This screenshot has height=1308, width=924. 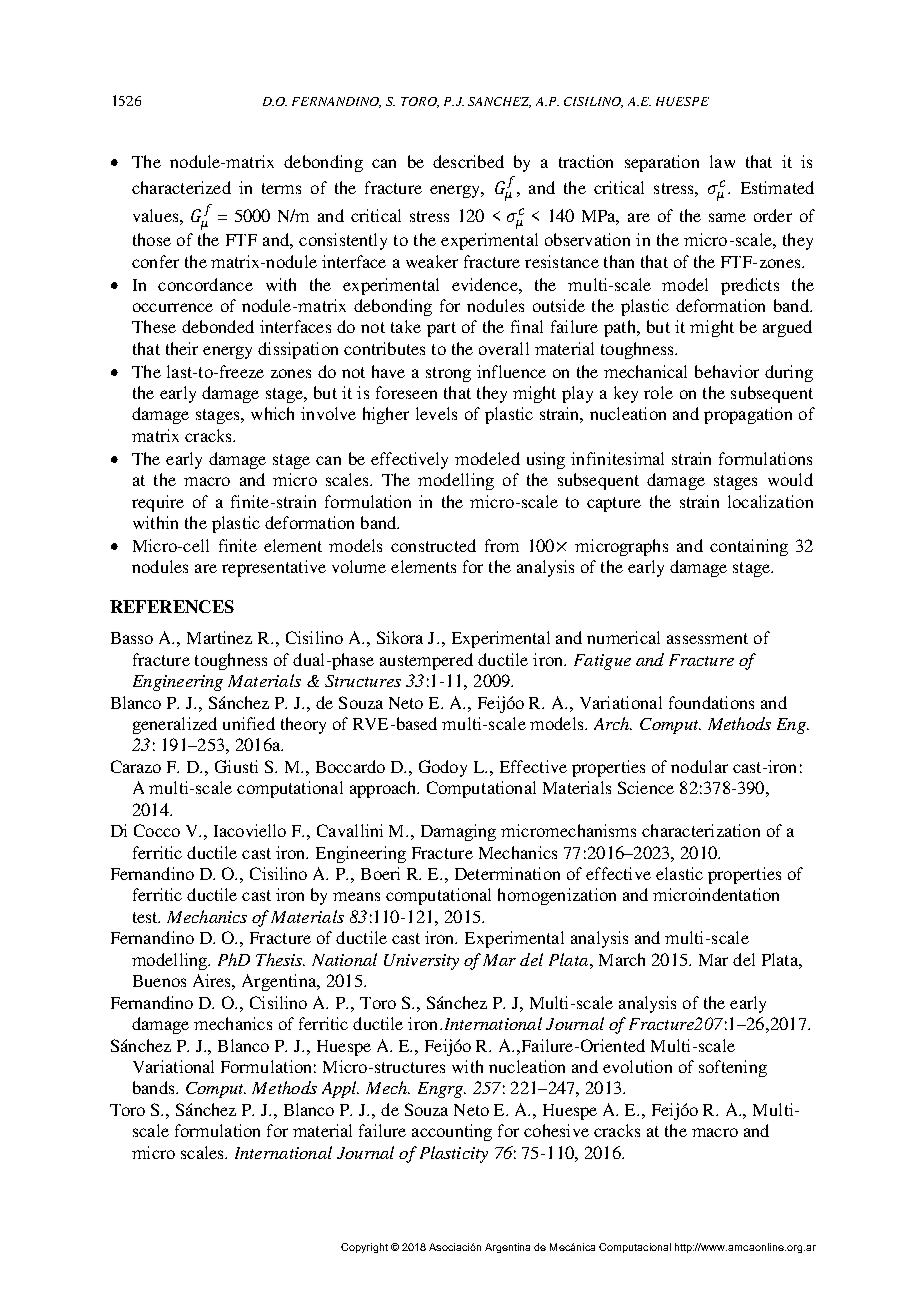 I want to click on test, so click(x=146, y=917).
